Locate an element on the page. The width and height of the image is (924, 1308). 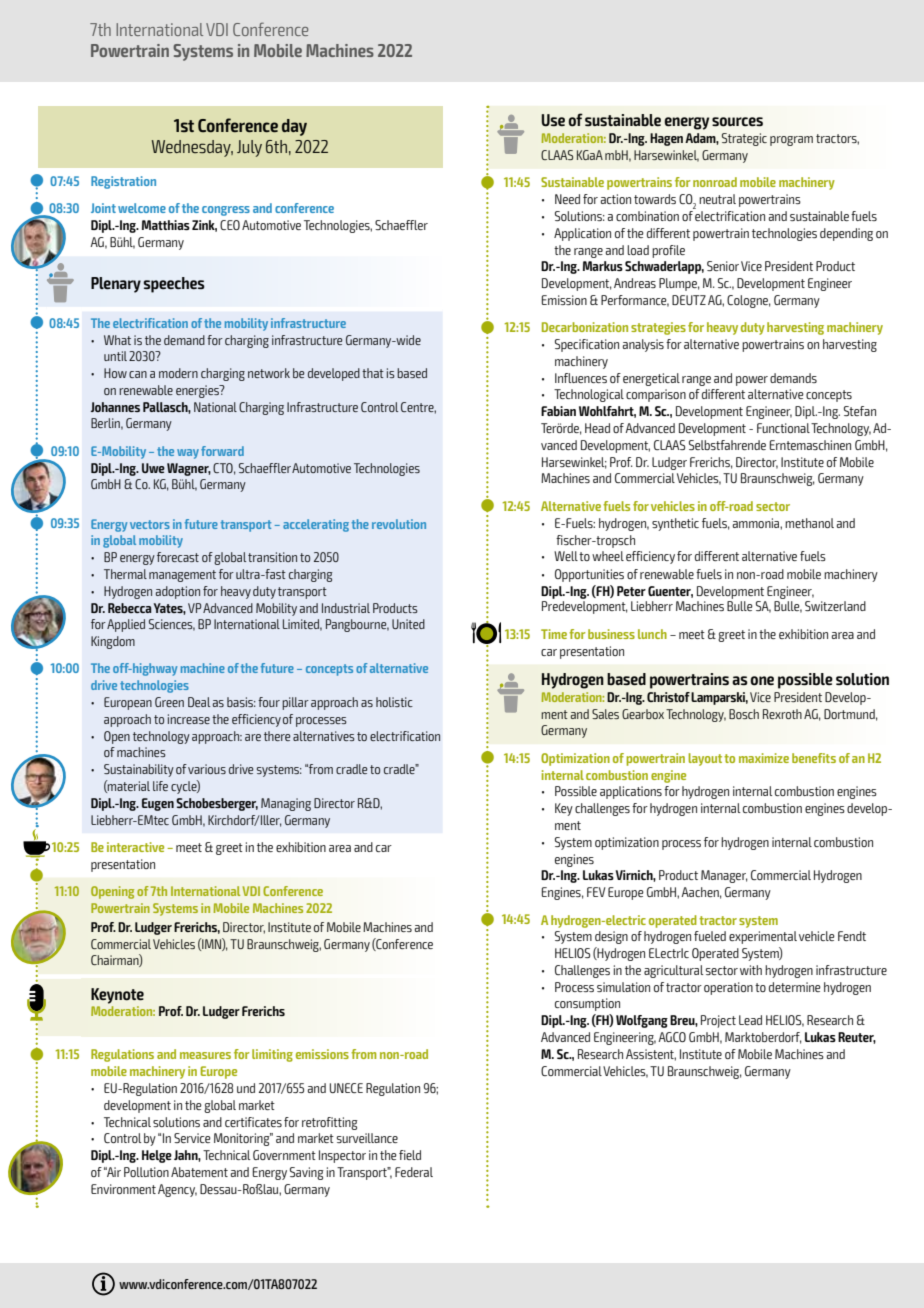
program is located at coordinates (791, 141).
